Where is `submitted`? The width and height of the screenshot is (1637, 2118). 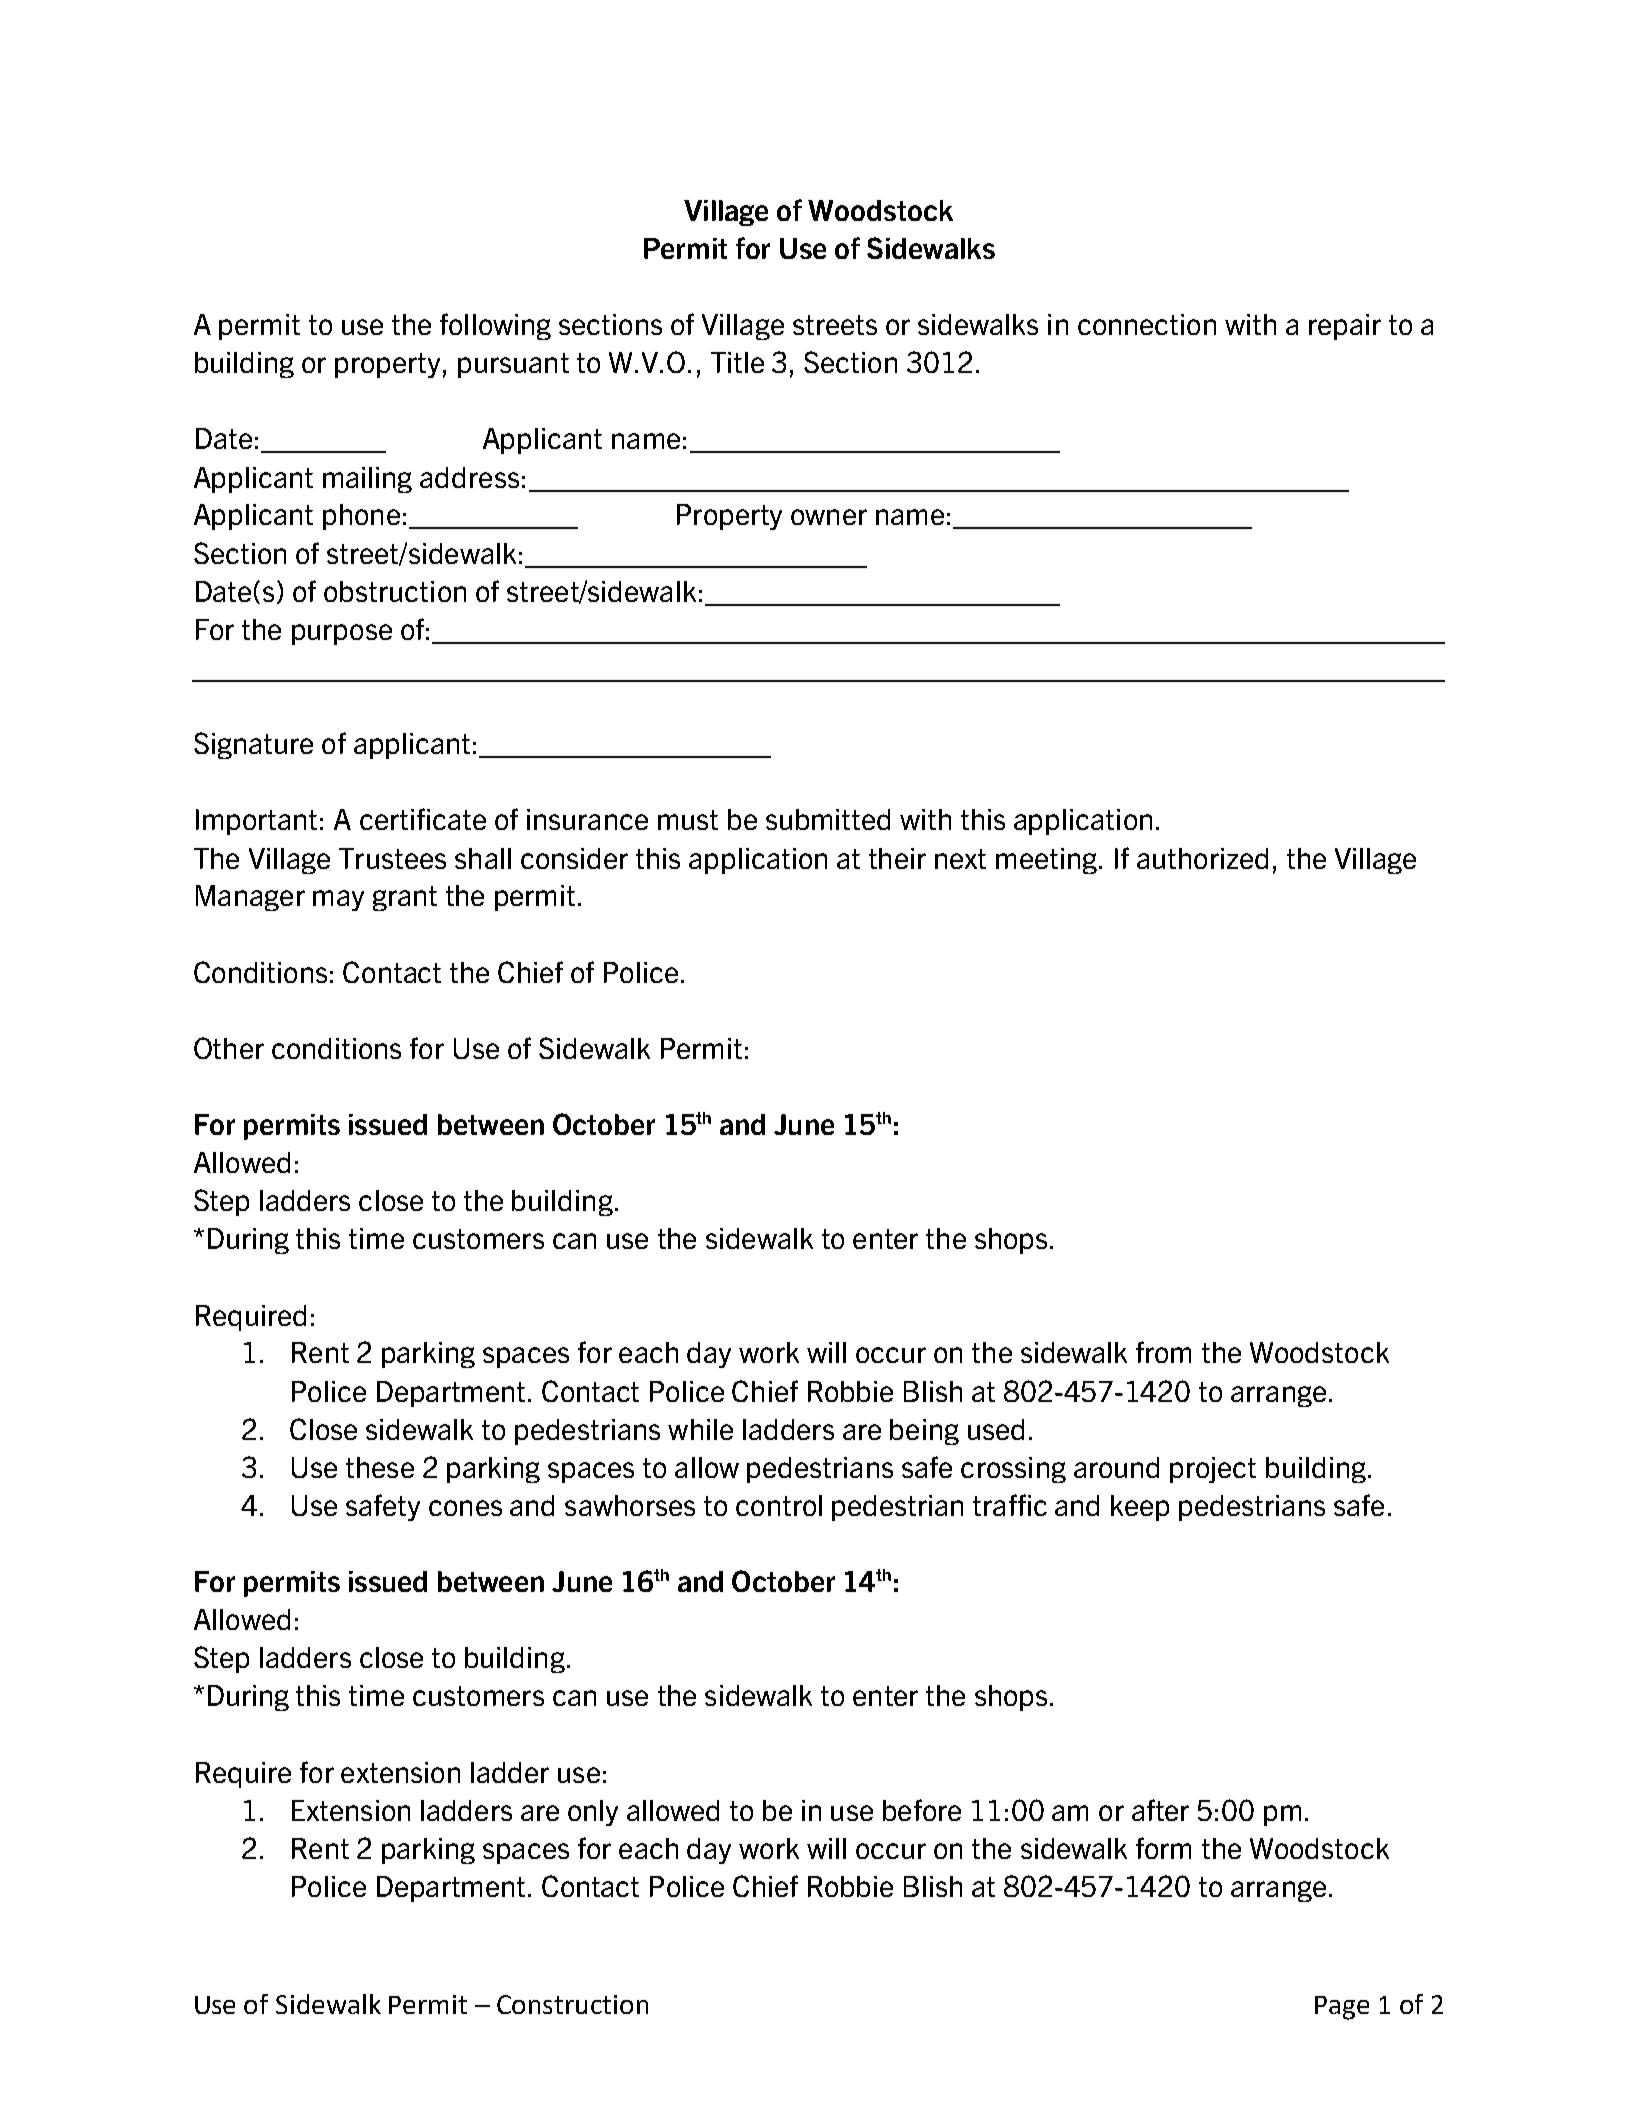
submitted is located at coordinates (828, 819).
